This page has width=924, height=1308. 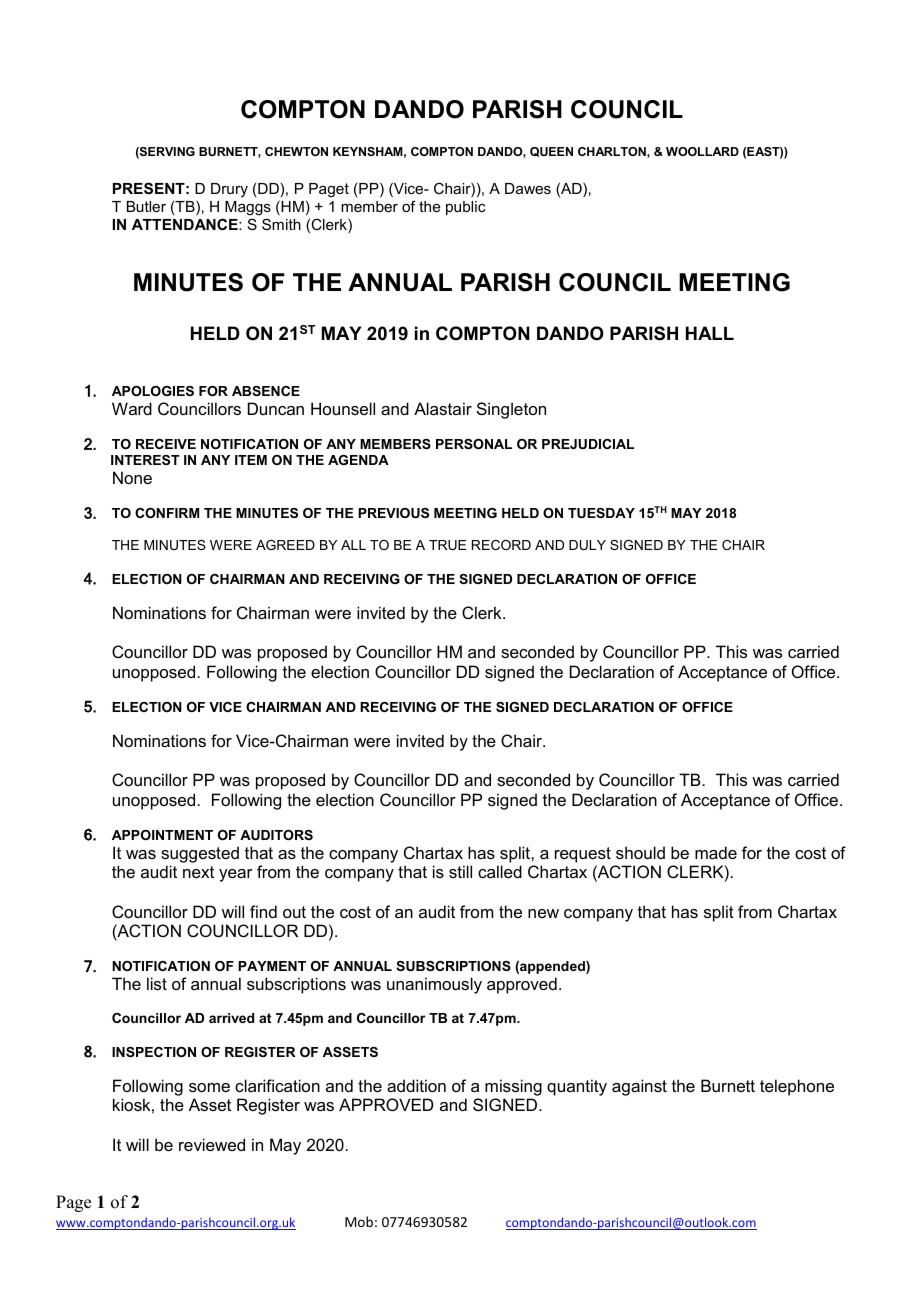 What do you see at coordinates (716, 852) in the page?
I see `made` at bounding box center [716, 852].
